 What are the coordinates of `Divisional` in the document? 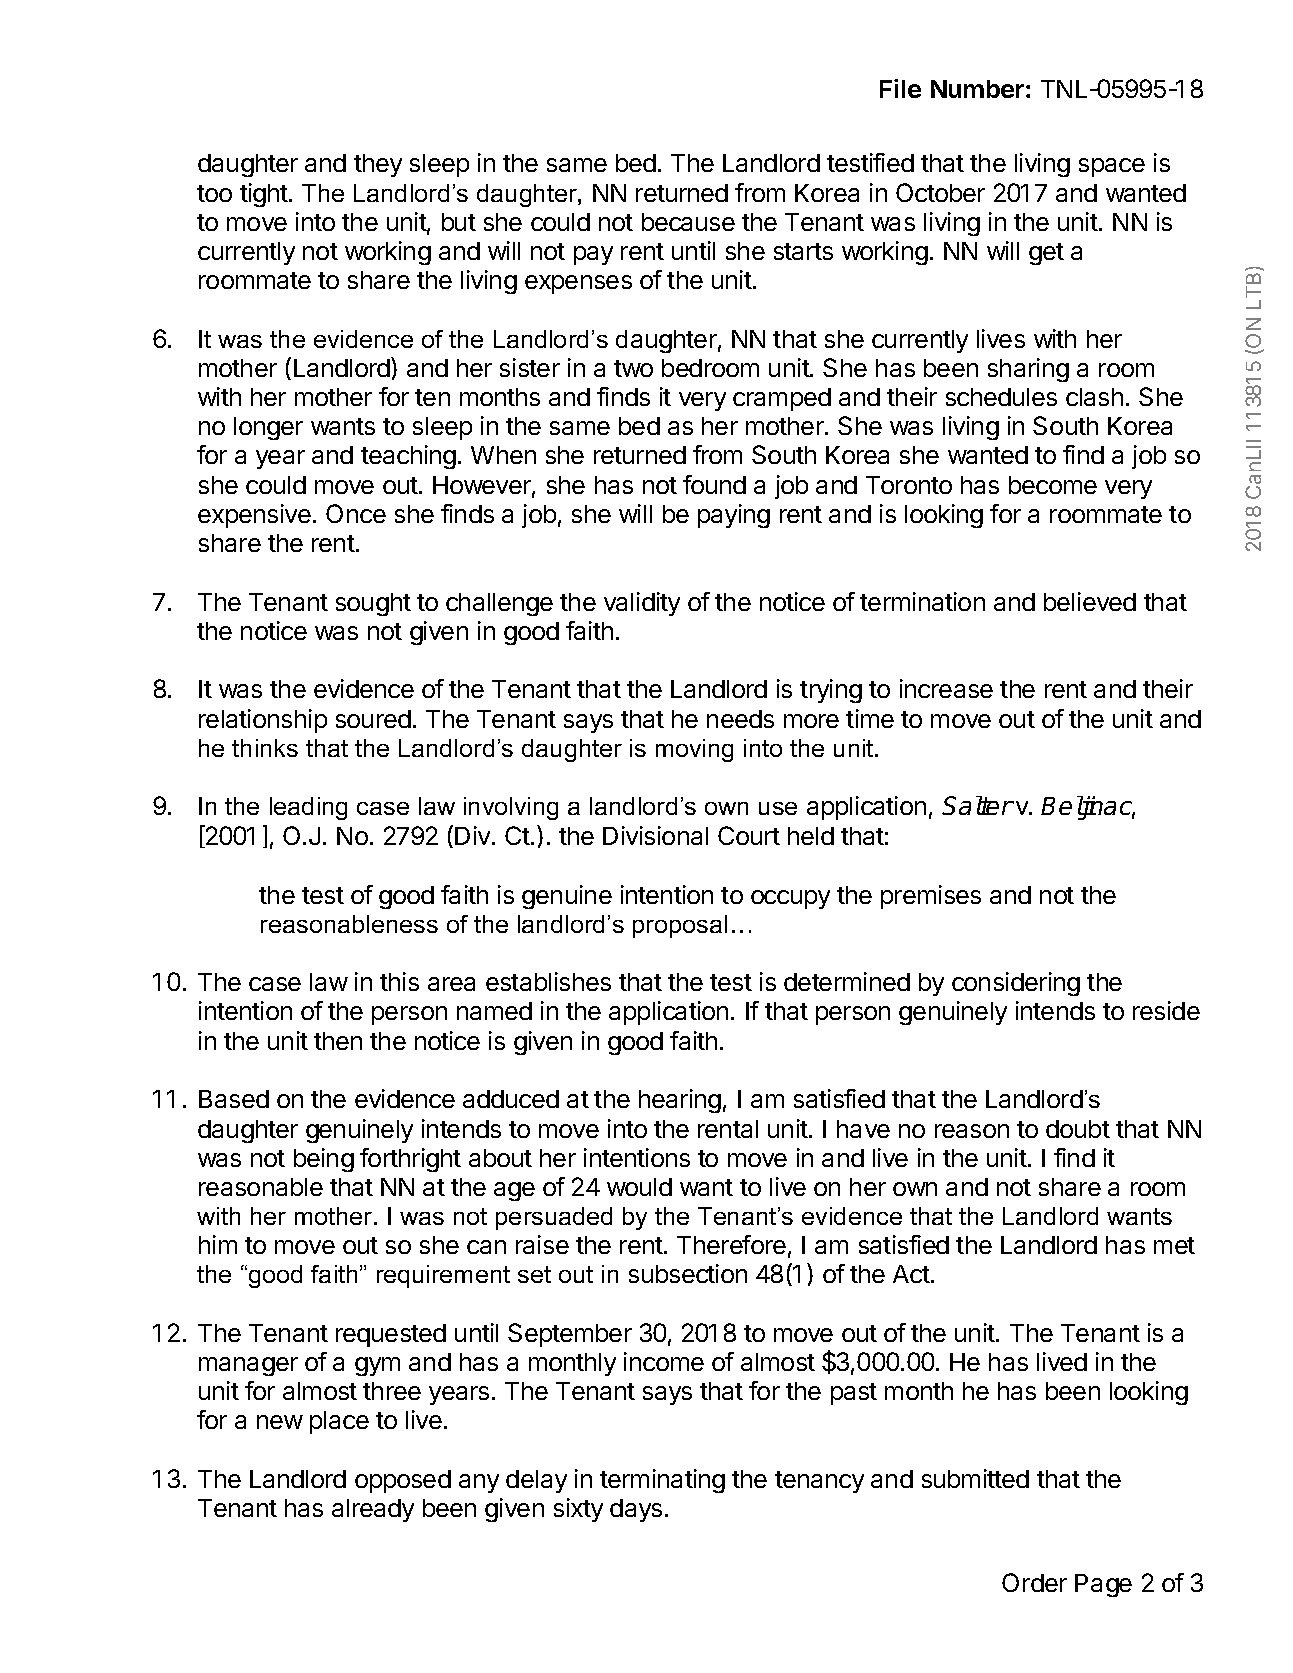 It's located at (655, 835).
